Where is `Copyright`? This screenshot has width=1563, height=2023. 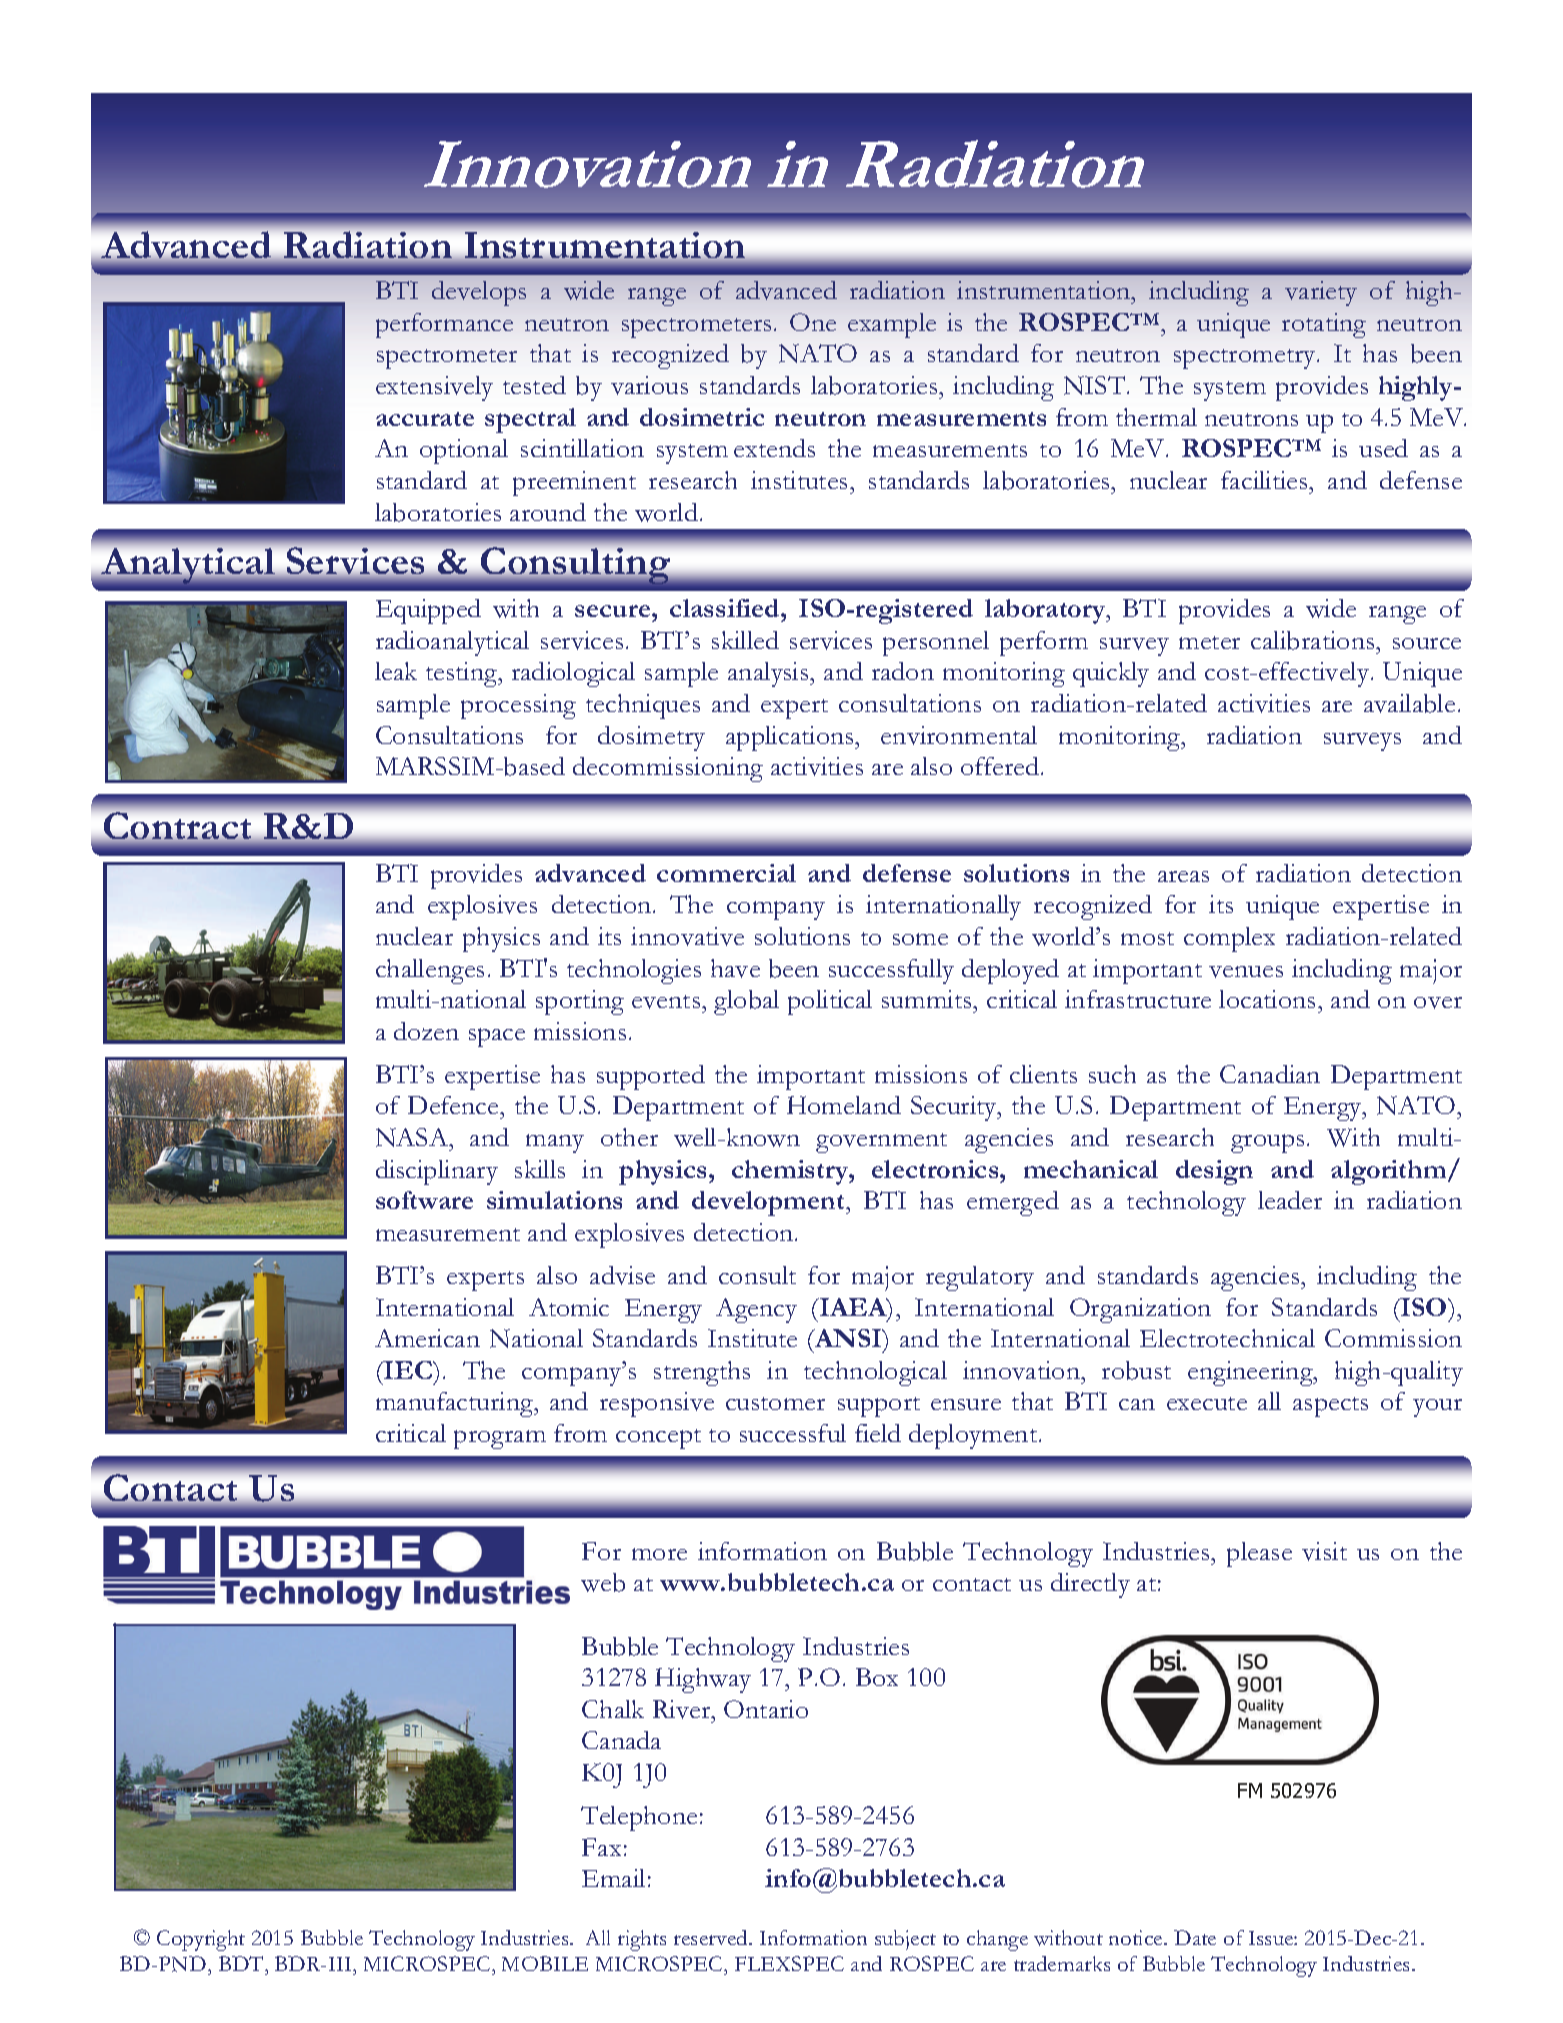
Copyright is located at coordinates (201, 1940).
